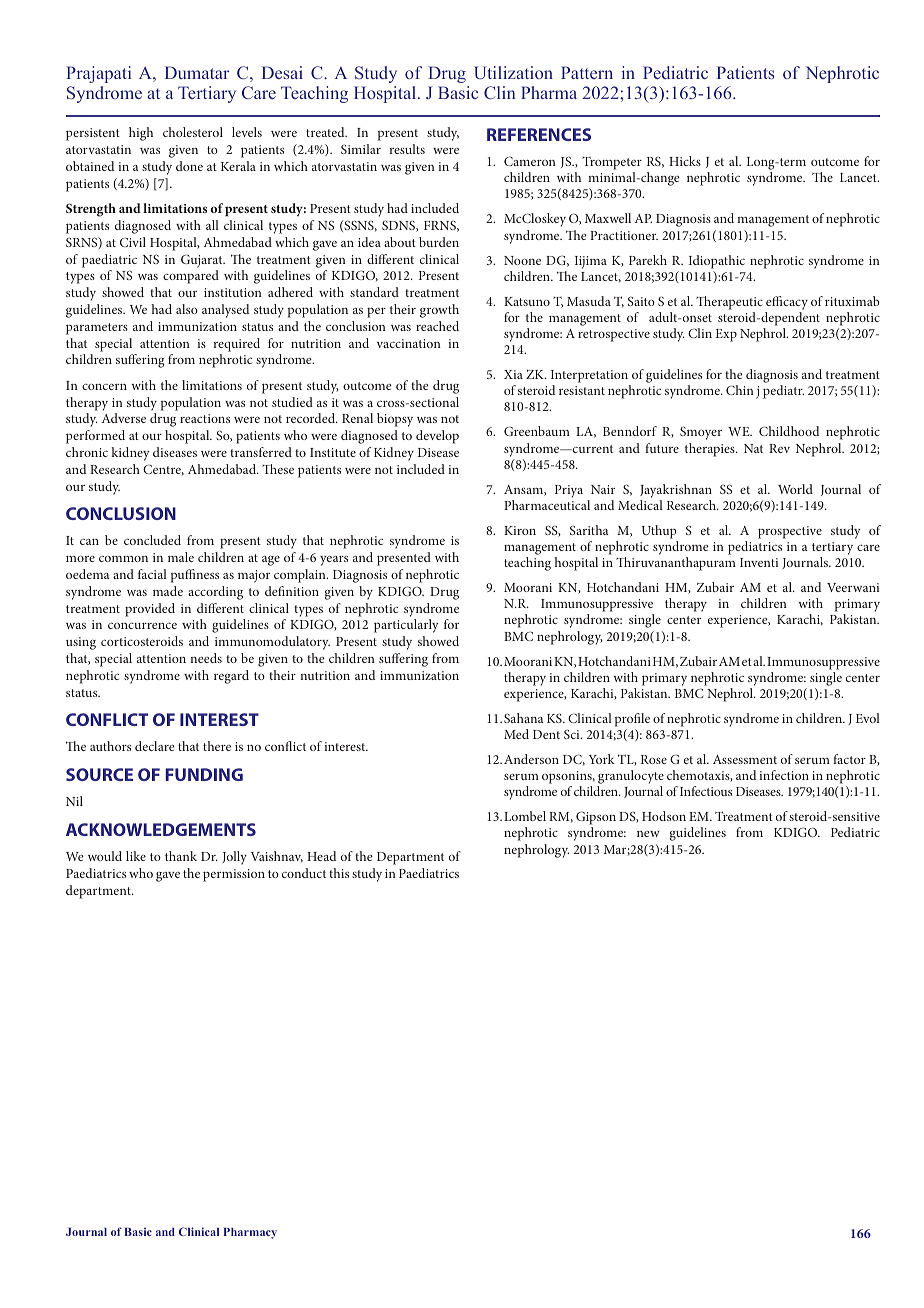 The image size is (924, 1308). What do you see at coordinates (868, 718) in the screenshot?
I see `Evol` at bounding box center [868, 718].
